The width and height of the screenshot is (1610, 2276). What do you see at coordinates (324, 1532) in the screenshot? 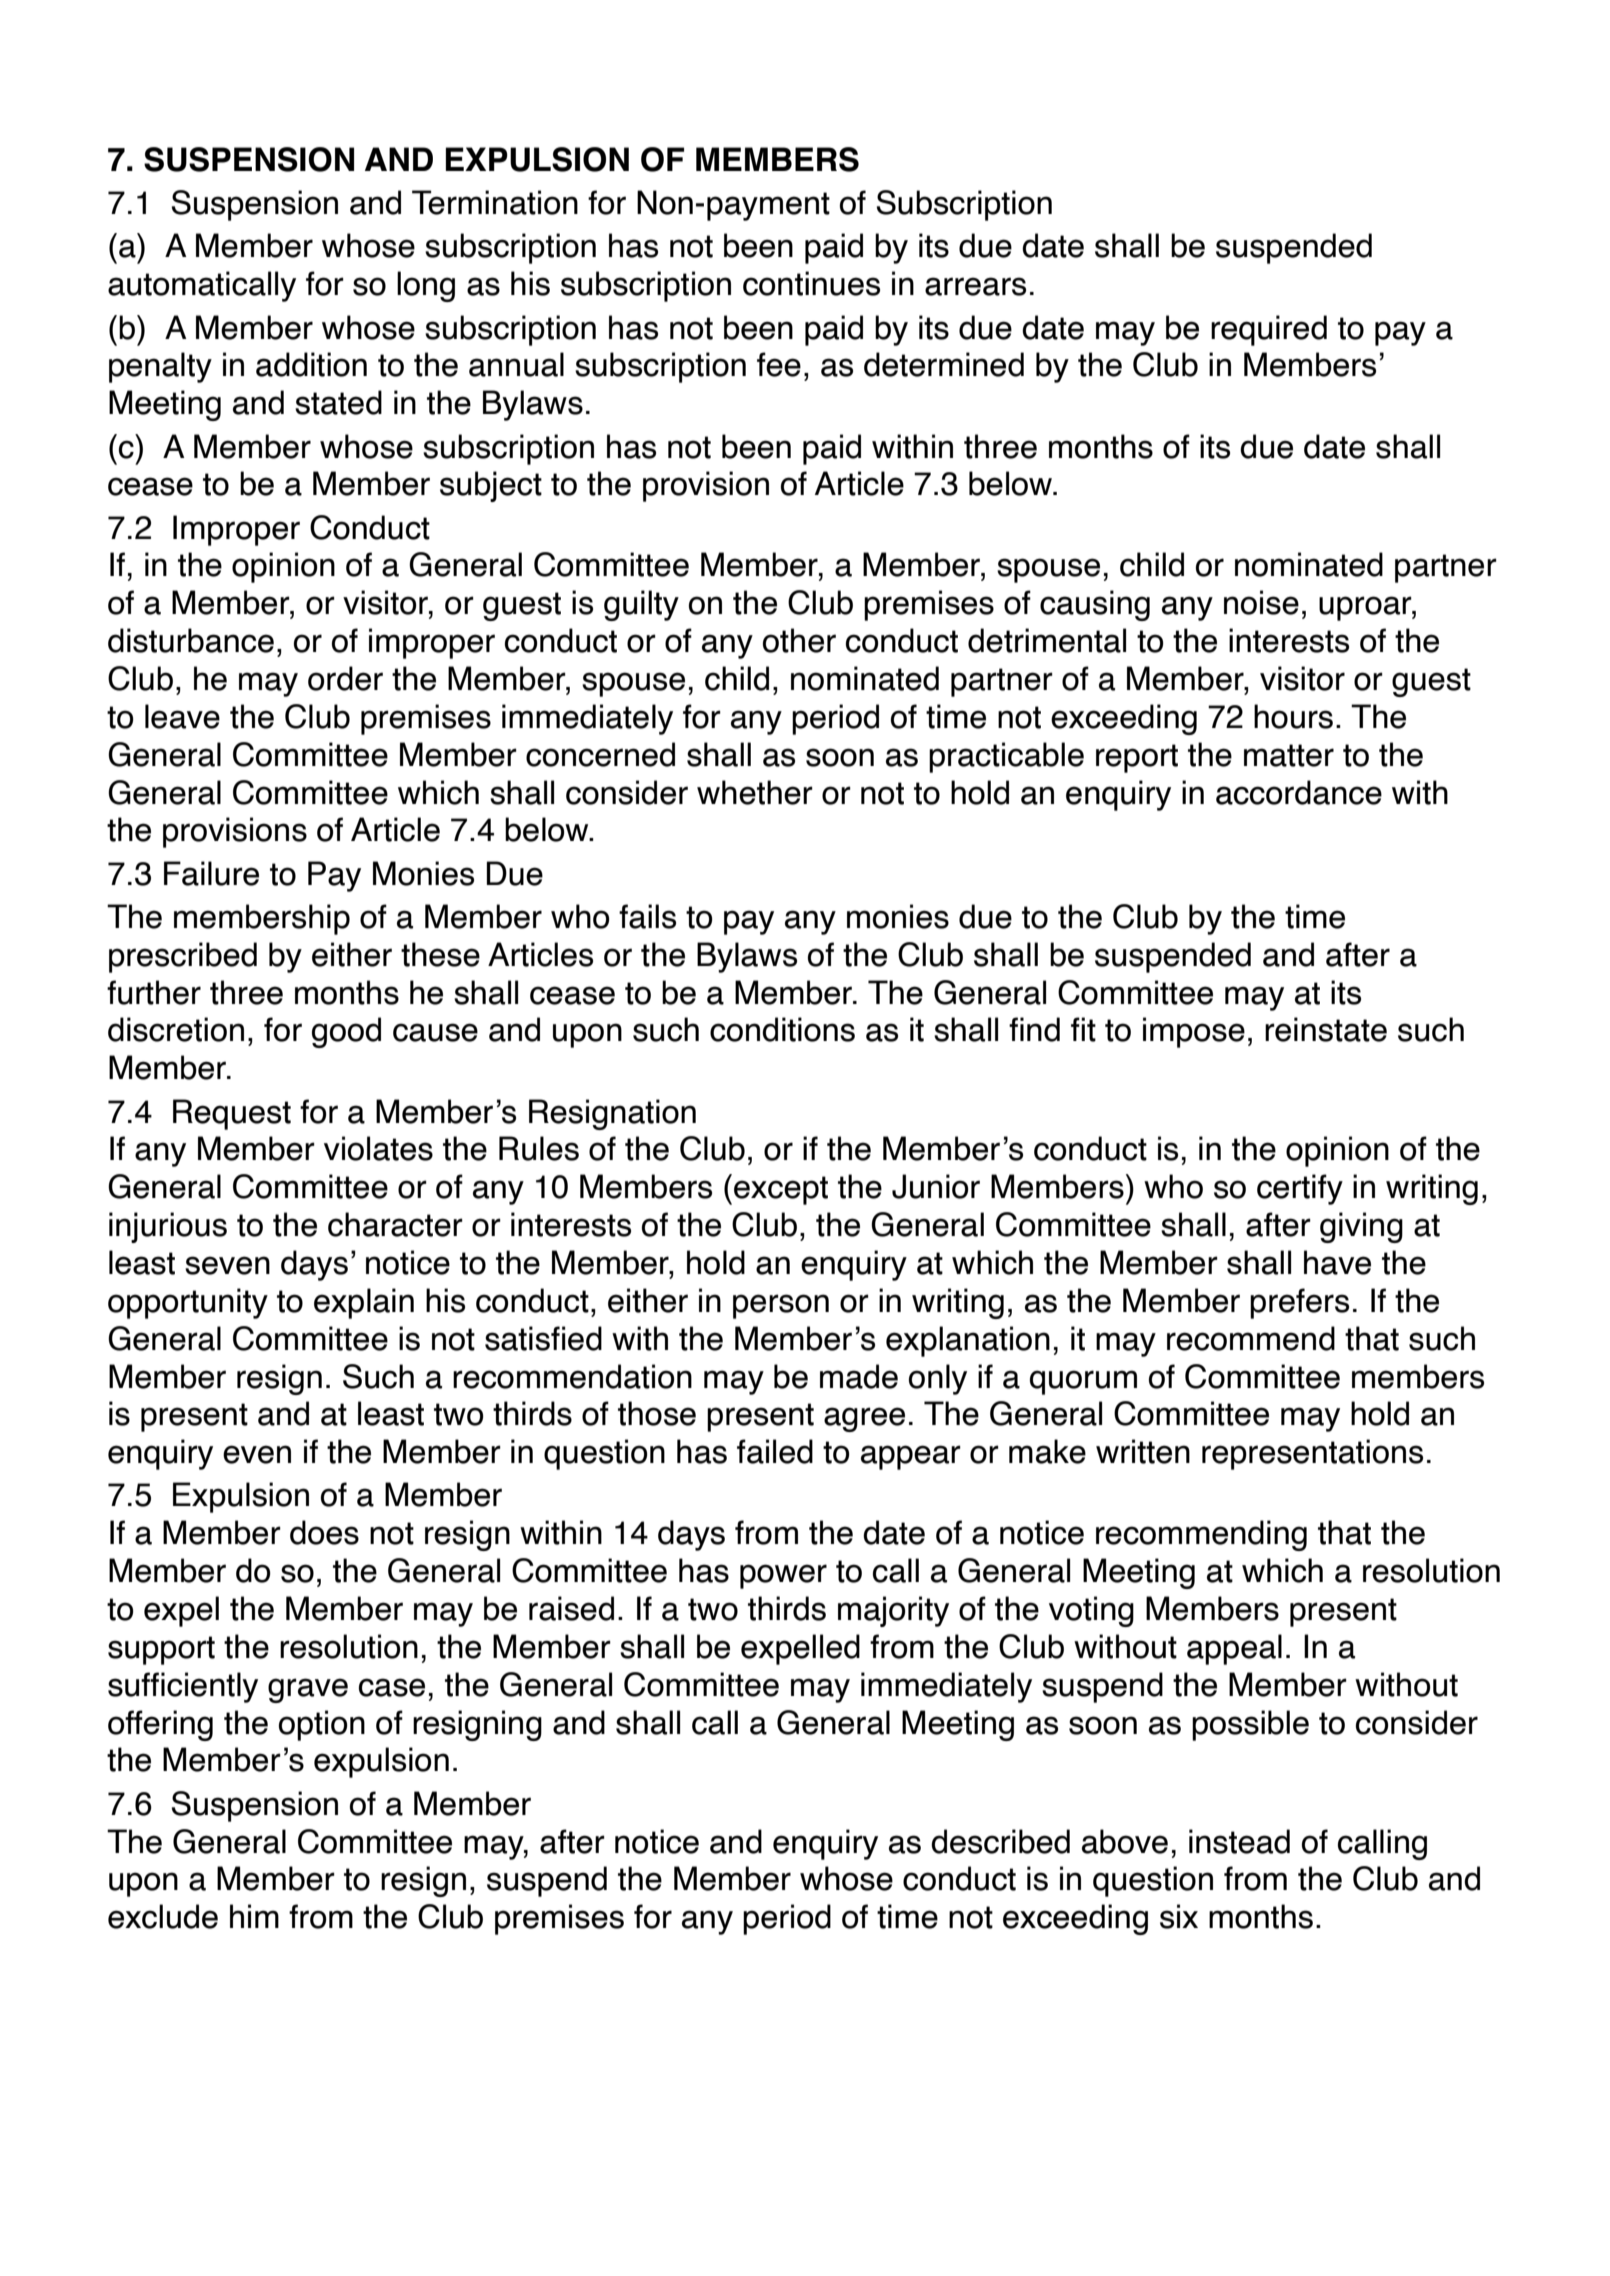
I see `does` at bounding box center [324, 1532].
